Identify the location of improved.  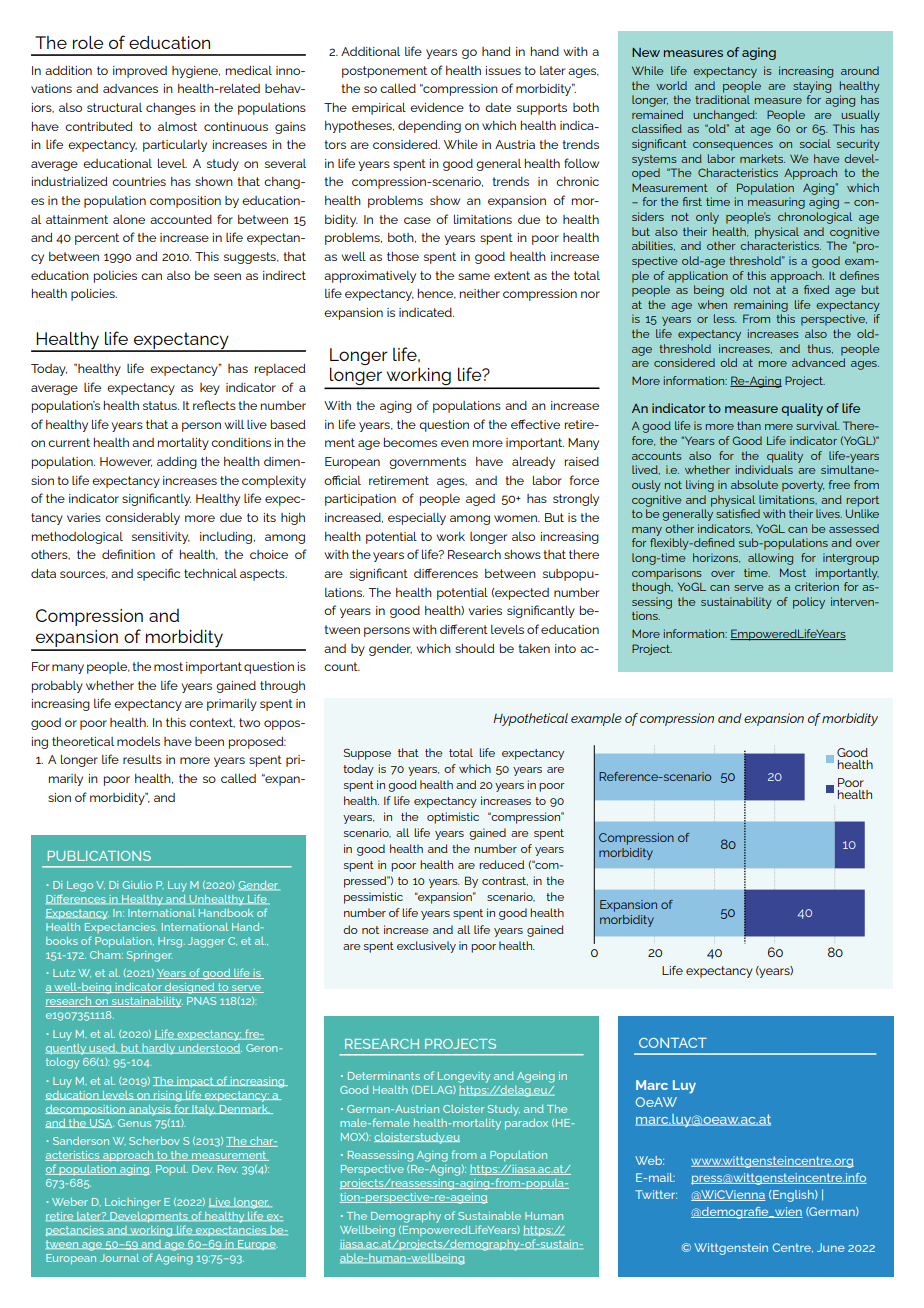
(140, 72).
